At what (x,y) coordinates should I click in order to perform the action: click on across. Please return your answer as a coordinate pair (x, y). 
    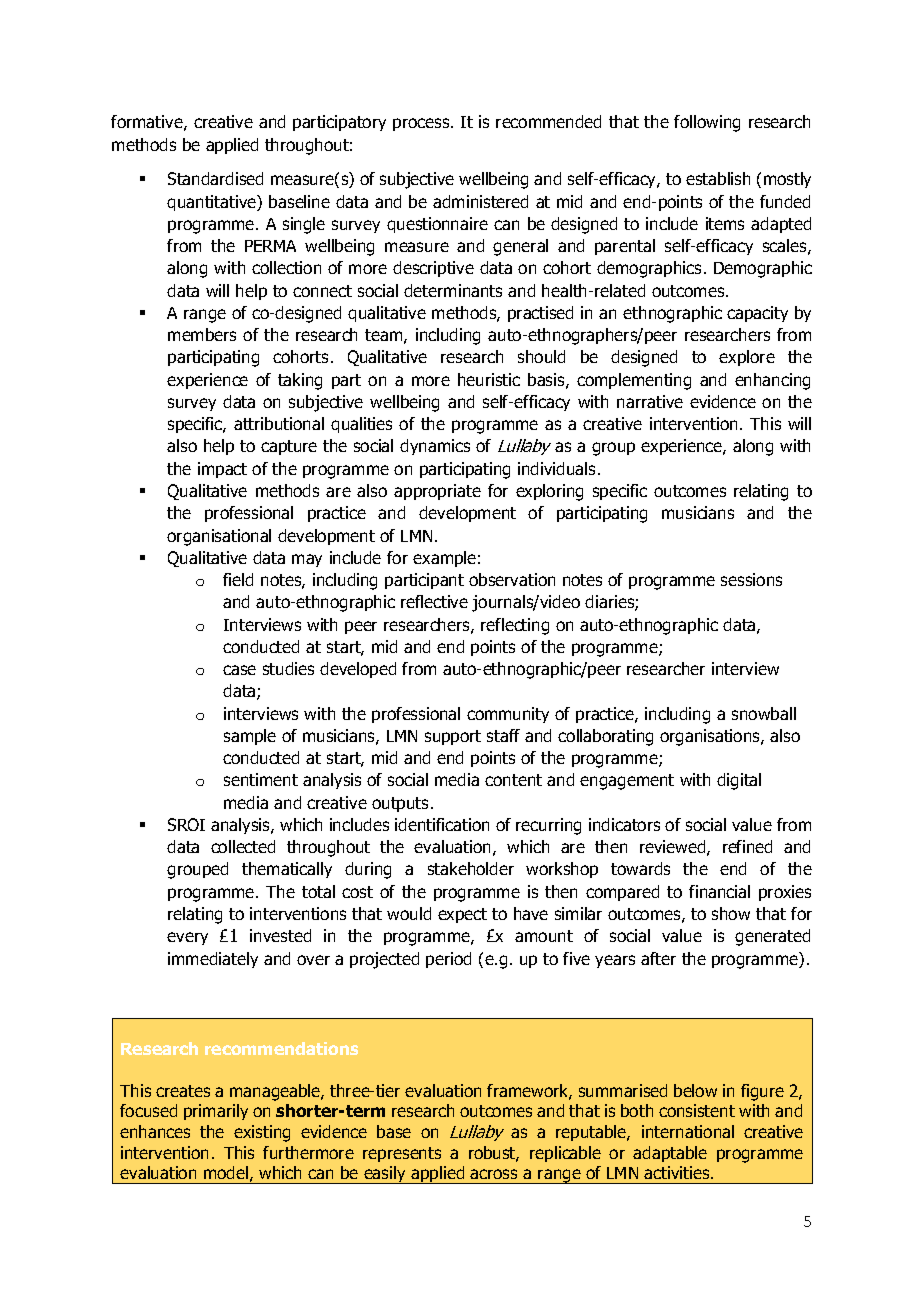
    Looking at the image, I should click on (493, 1174).
